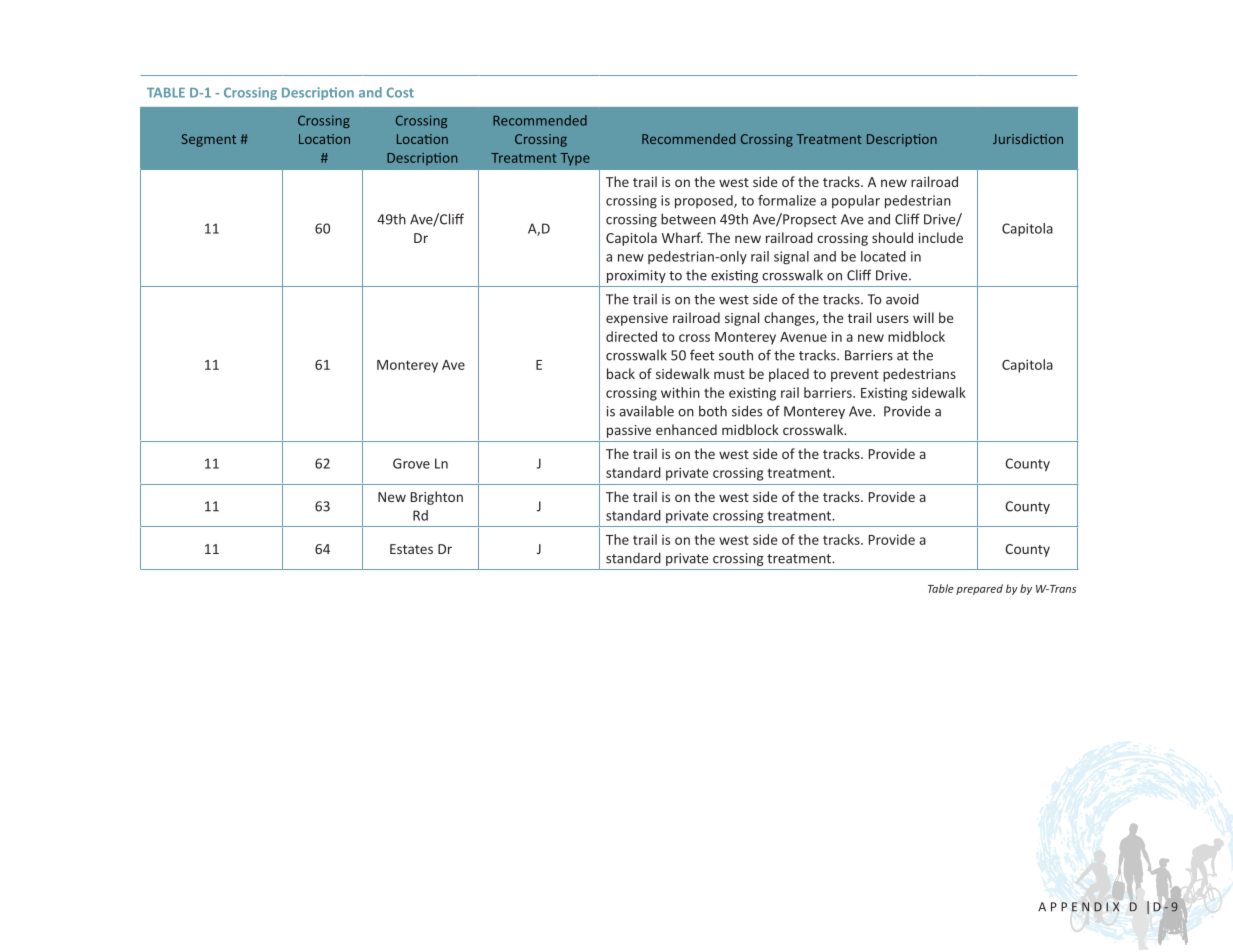 The width and height of the document is (1233, 952). What do you see at coordinates (979, 589) in the document?
I see `prepared` at bounding box center [979, 589].
